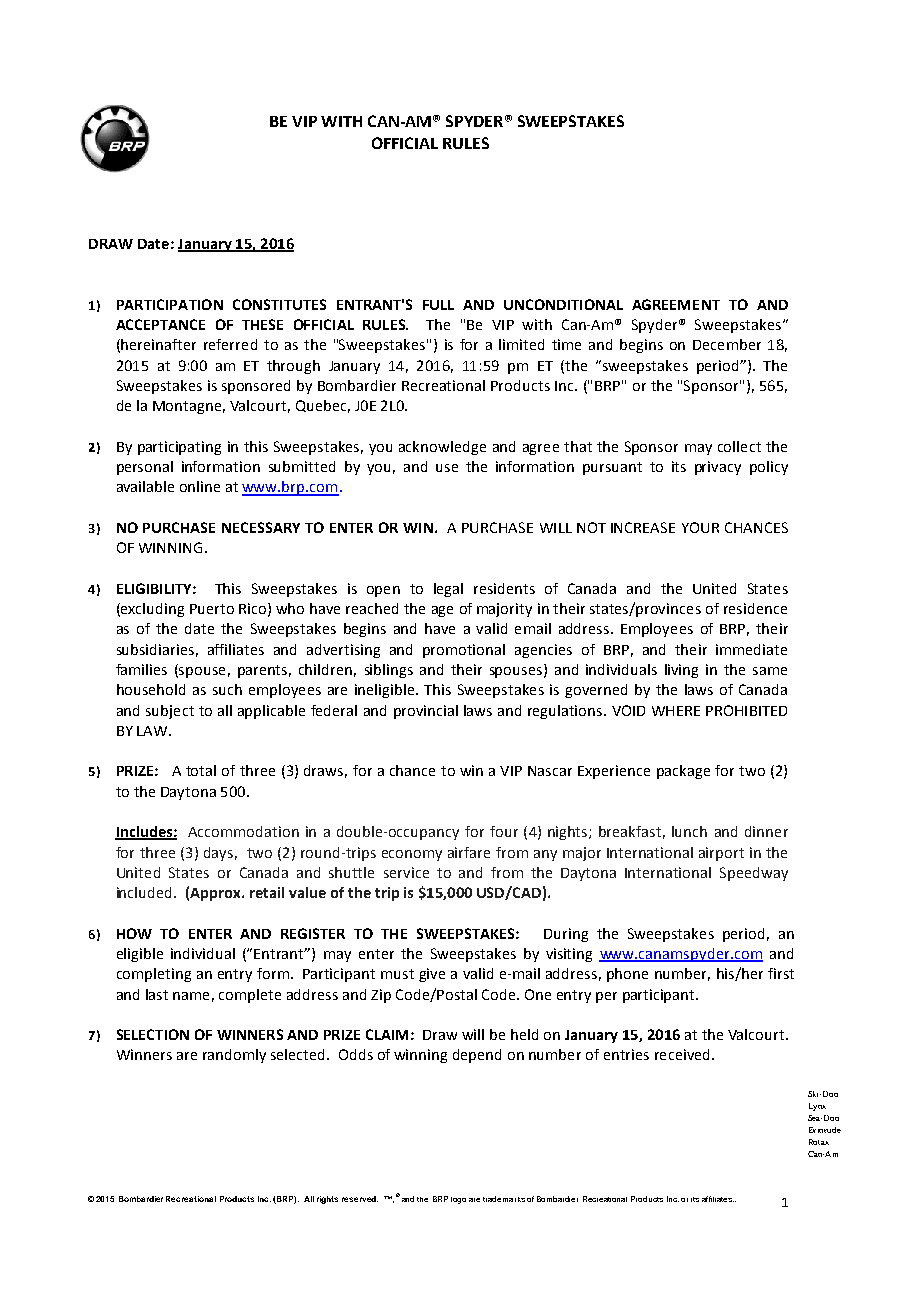  I want to click on package, so click(683, 772).
